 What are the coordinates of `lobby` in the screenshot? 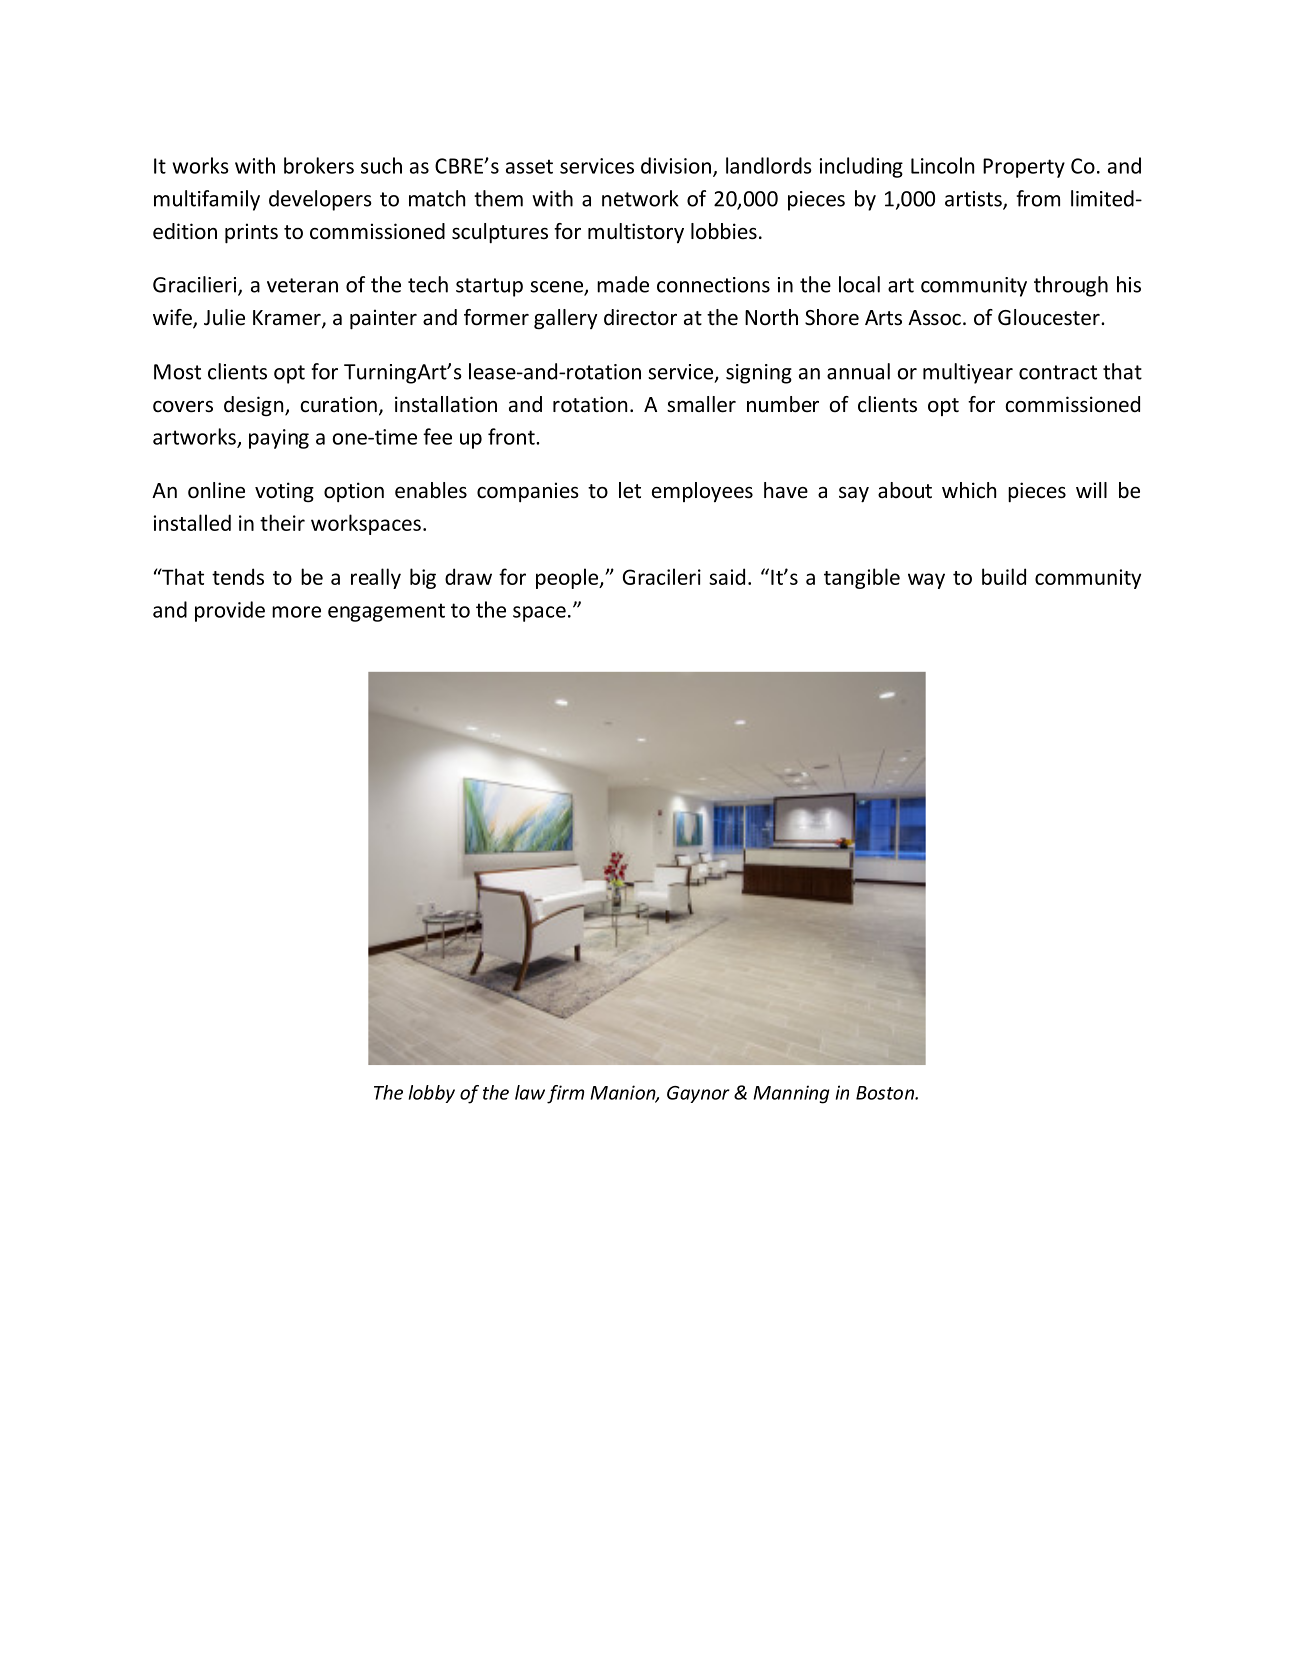 It's located at (432, 1094).
